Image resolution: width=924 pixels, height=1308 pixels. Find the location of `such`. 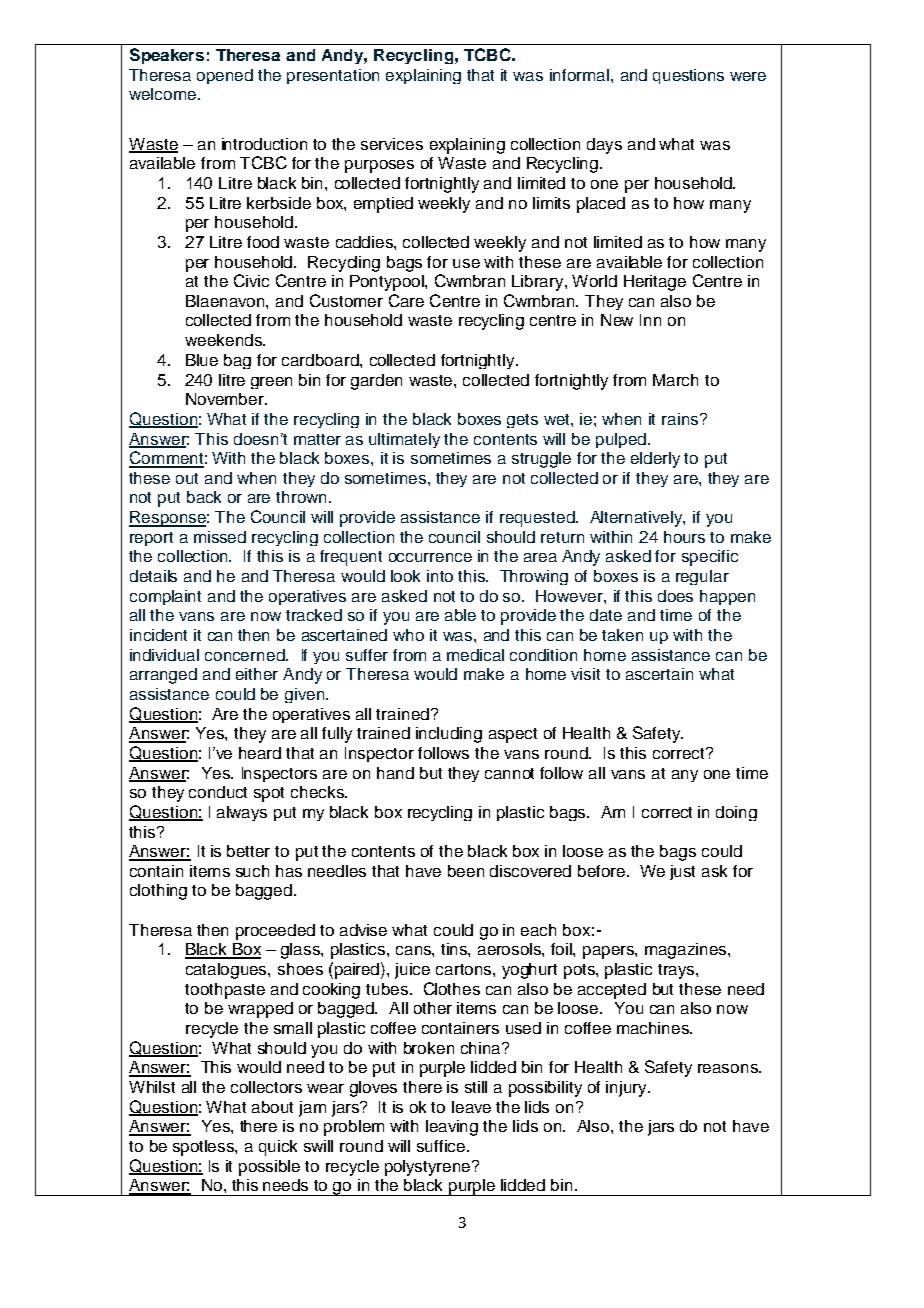

such is located at coordinates (252, 871).
